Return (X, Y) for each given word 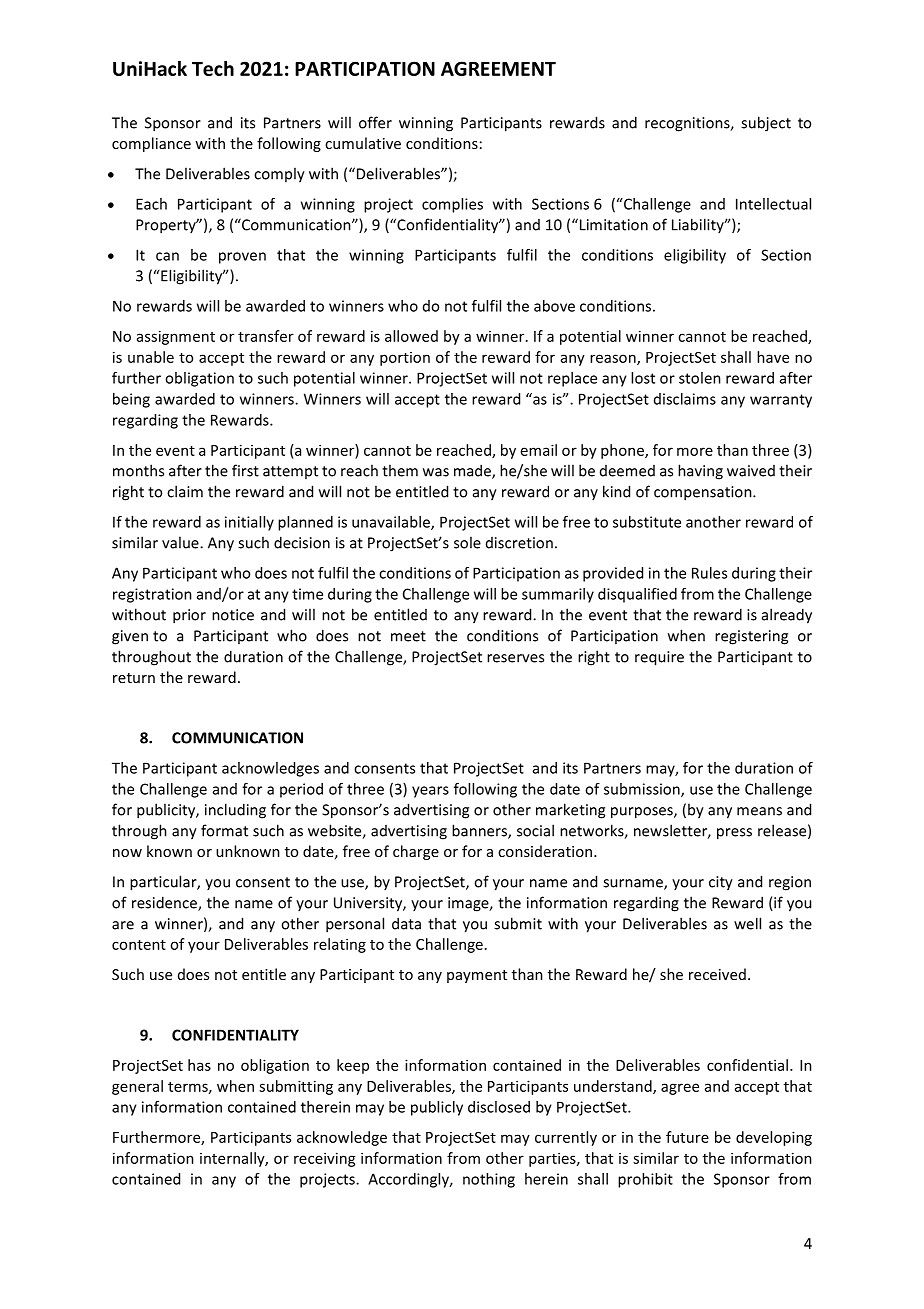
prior (189, 616)
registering (751, 637)
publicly (437, 1108)
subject (766, 124)
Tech (213, 68)
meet (408, 636)
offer (375, 122)
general (137, 1087)
